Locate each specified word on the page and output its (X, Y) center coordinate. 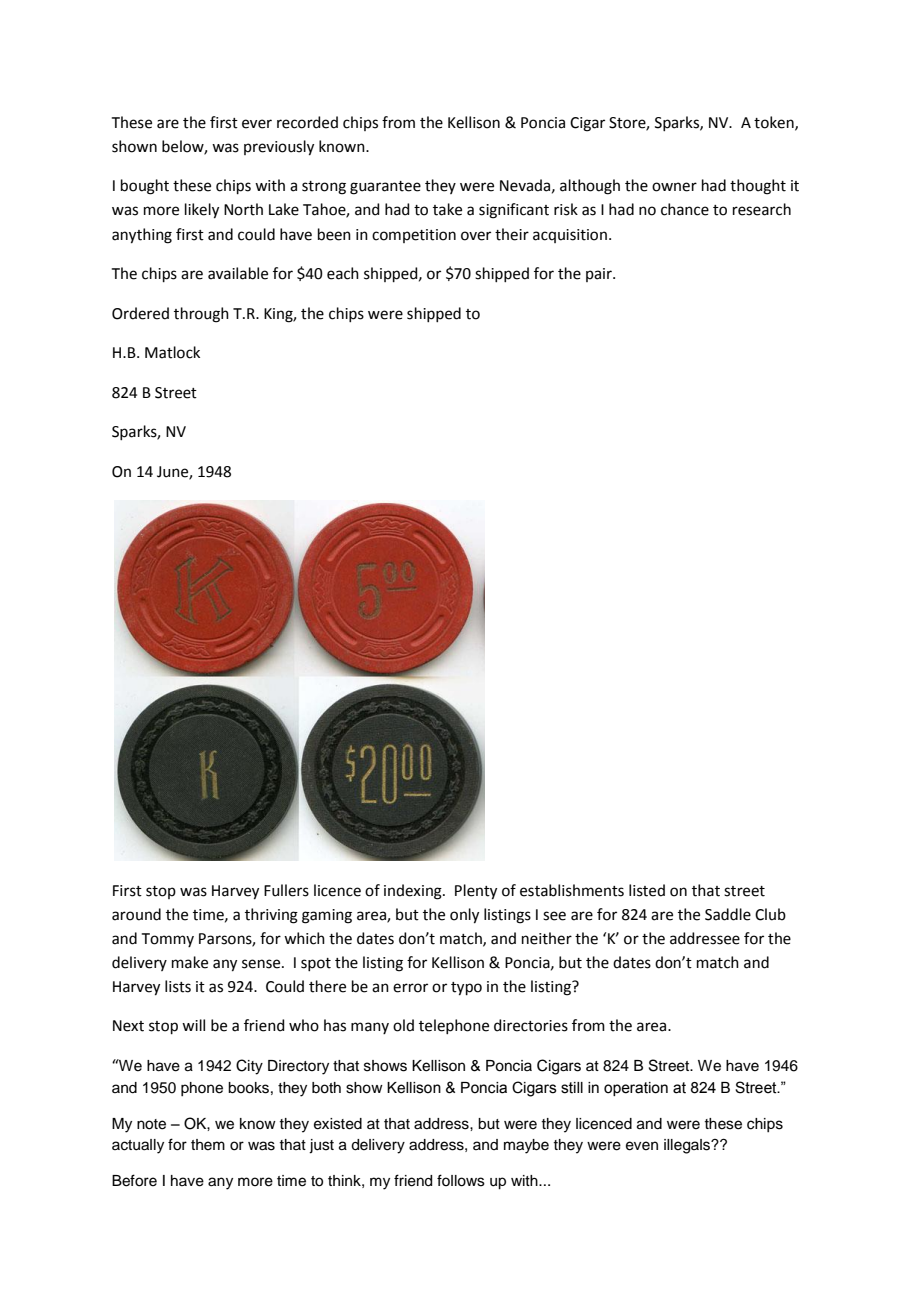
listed (647, 890)
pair (600, 275)
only (464, 916)
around (136, 914)
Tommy (168, 940)
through (201, 315)
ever (257, 124)
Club (770, 914)
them (208, 1145)
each (343, 273)
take (447, 209)
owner (674, 187)
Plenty (476, 892)
